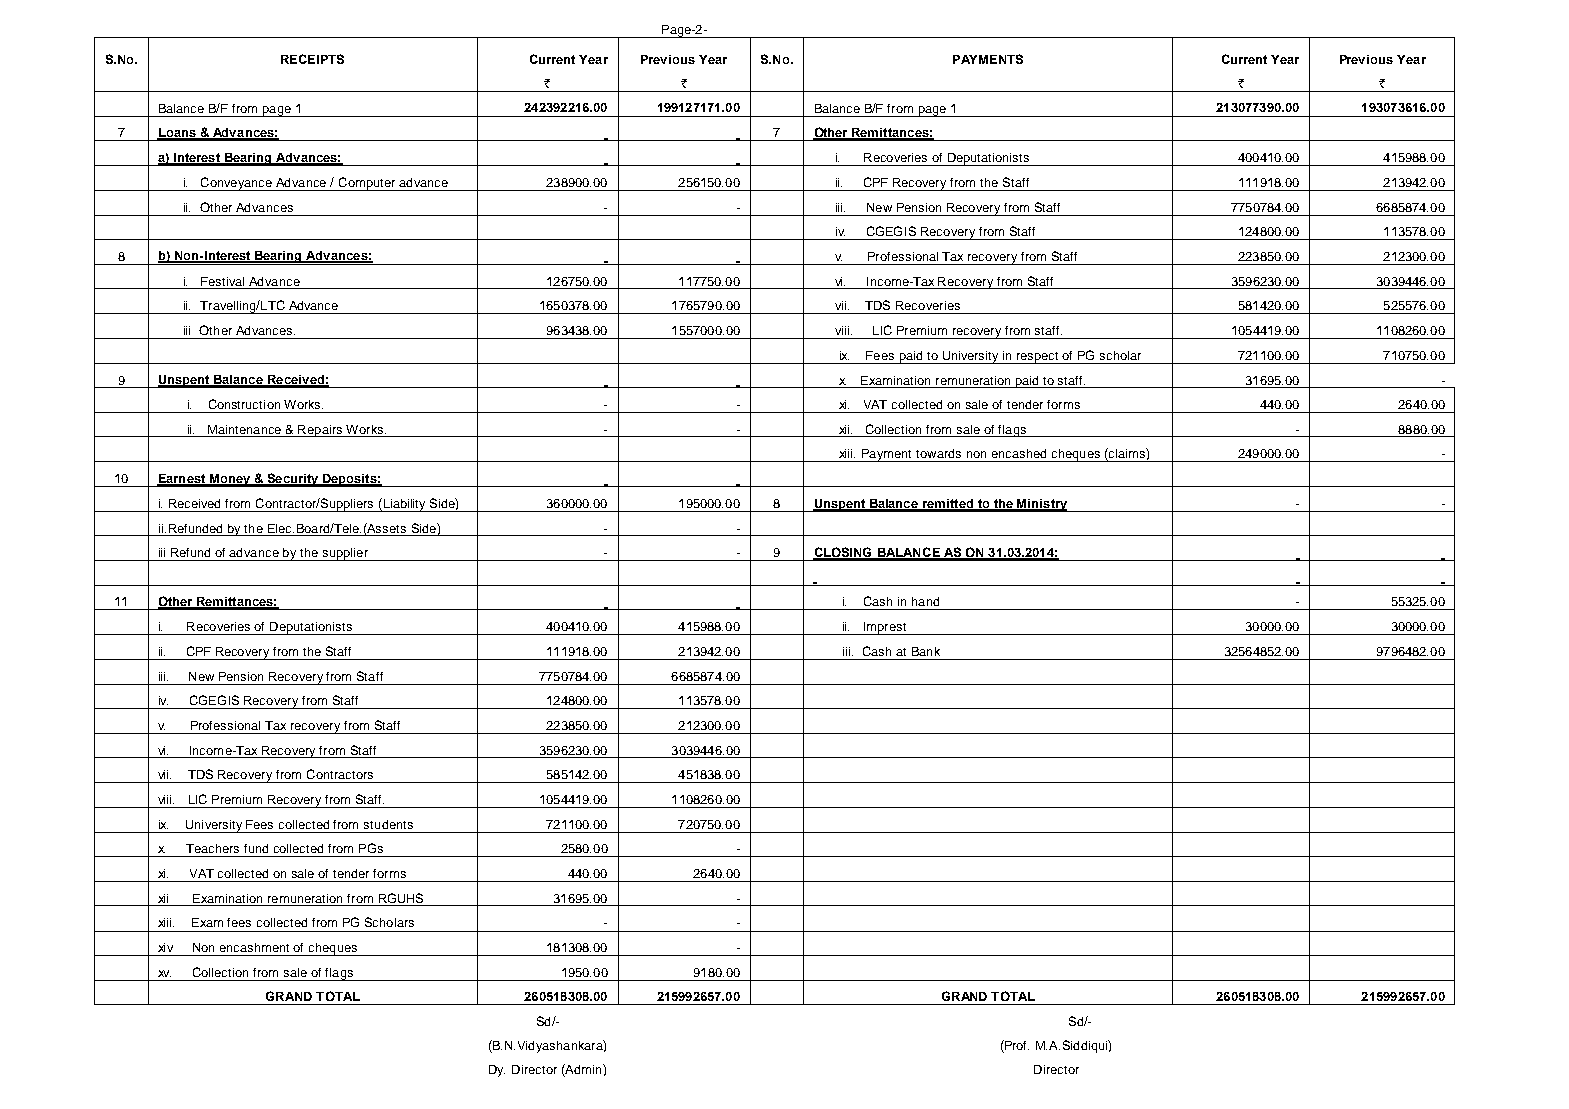 The width and height of the page is (1569, 1109). Describe the element at coordinates (244, 429) in the page. I see `Maintenance` at that location.
